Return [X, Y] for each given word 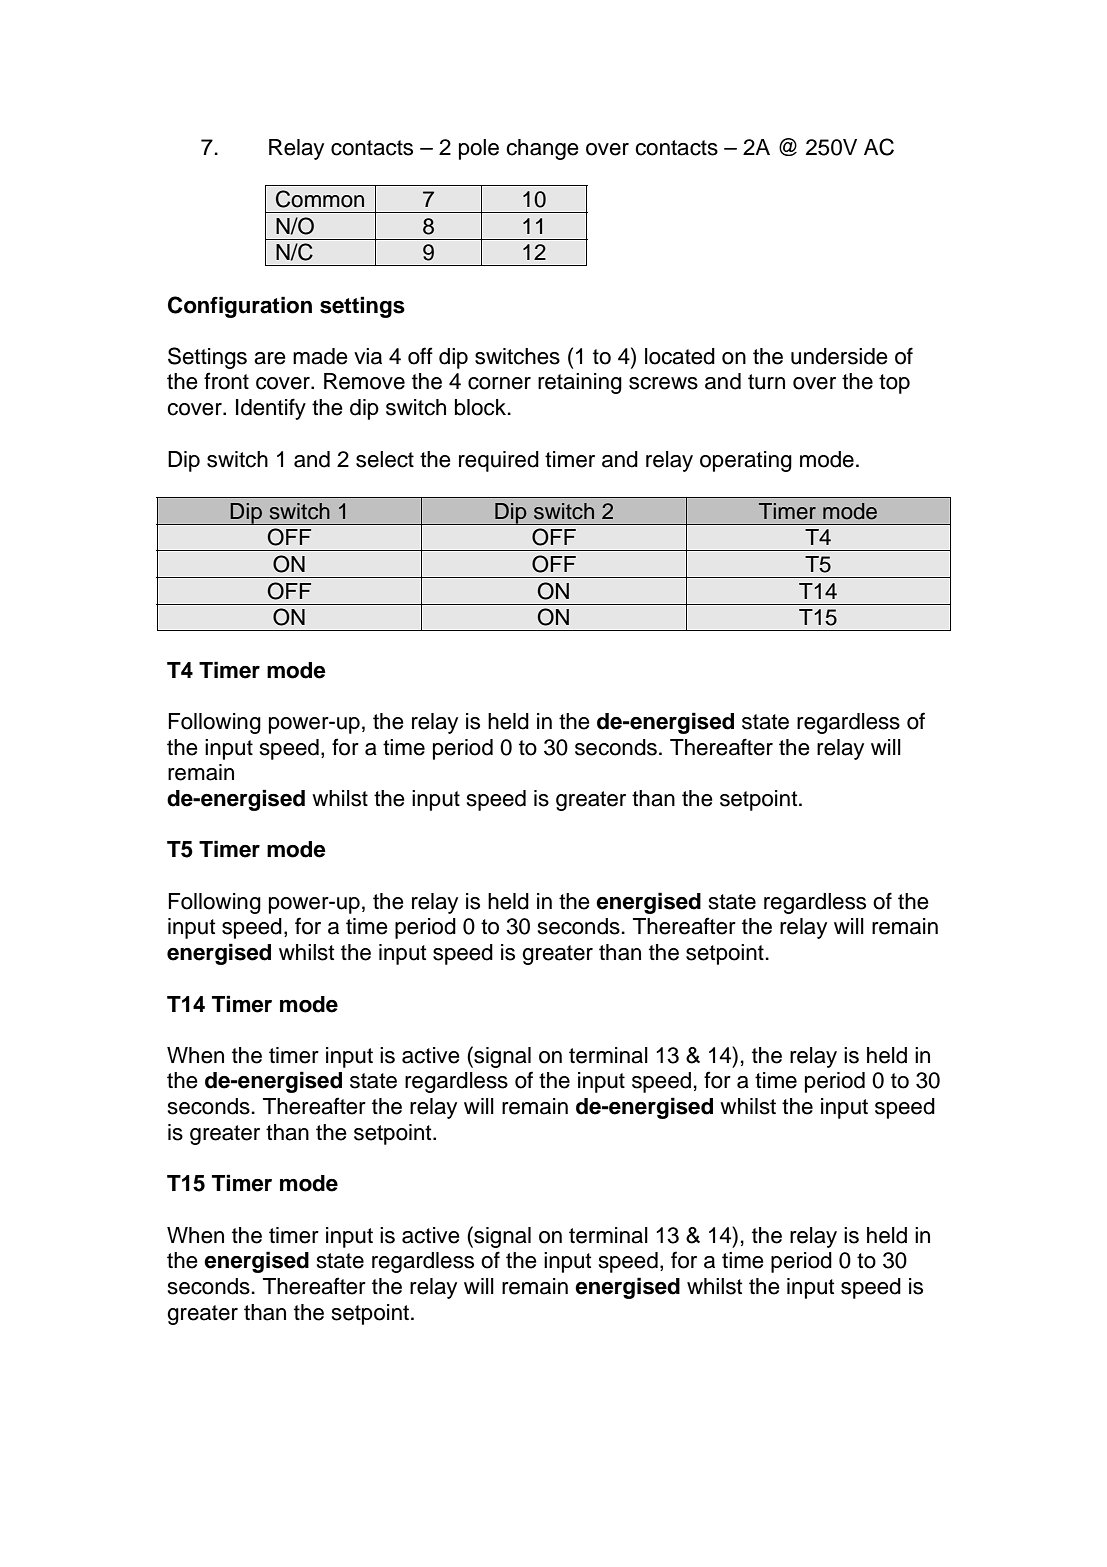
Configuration [240, 307]
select [385, 459]
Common [320, 199]
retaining [580, 383]
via [368, 356]
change [542, 149]
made [320, 356]
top [894, 384]
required [499, 461]
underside [839, 356]
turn [766, 382]
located [680, 356]
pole [479, 149]
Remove [364, 381]
